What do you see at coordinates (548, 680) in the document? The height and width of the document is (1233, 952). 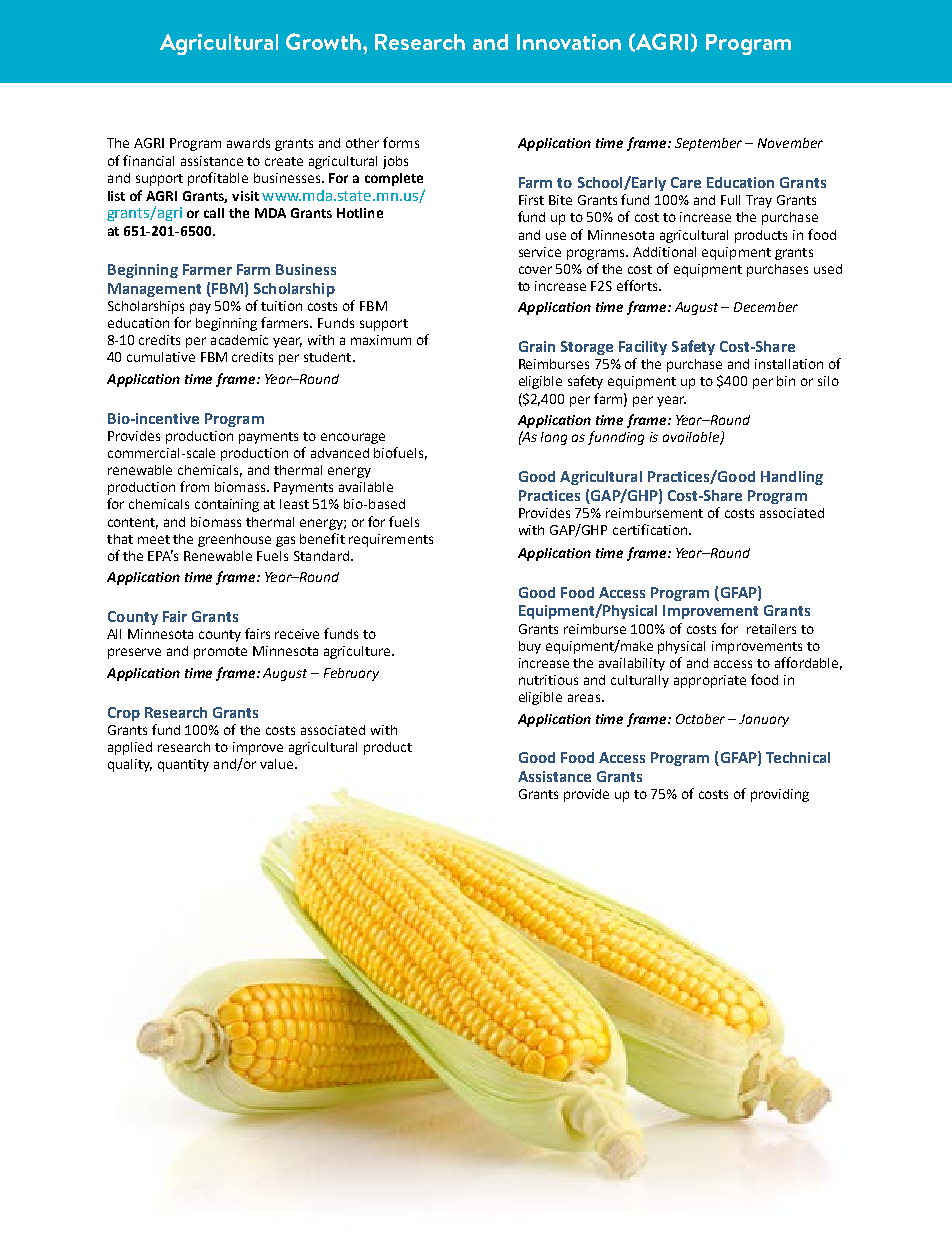 I see `nutritious` at bounding box center [548, 680].
